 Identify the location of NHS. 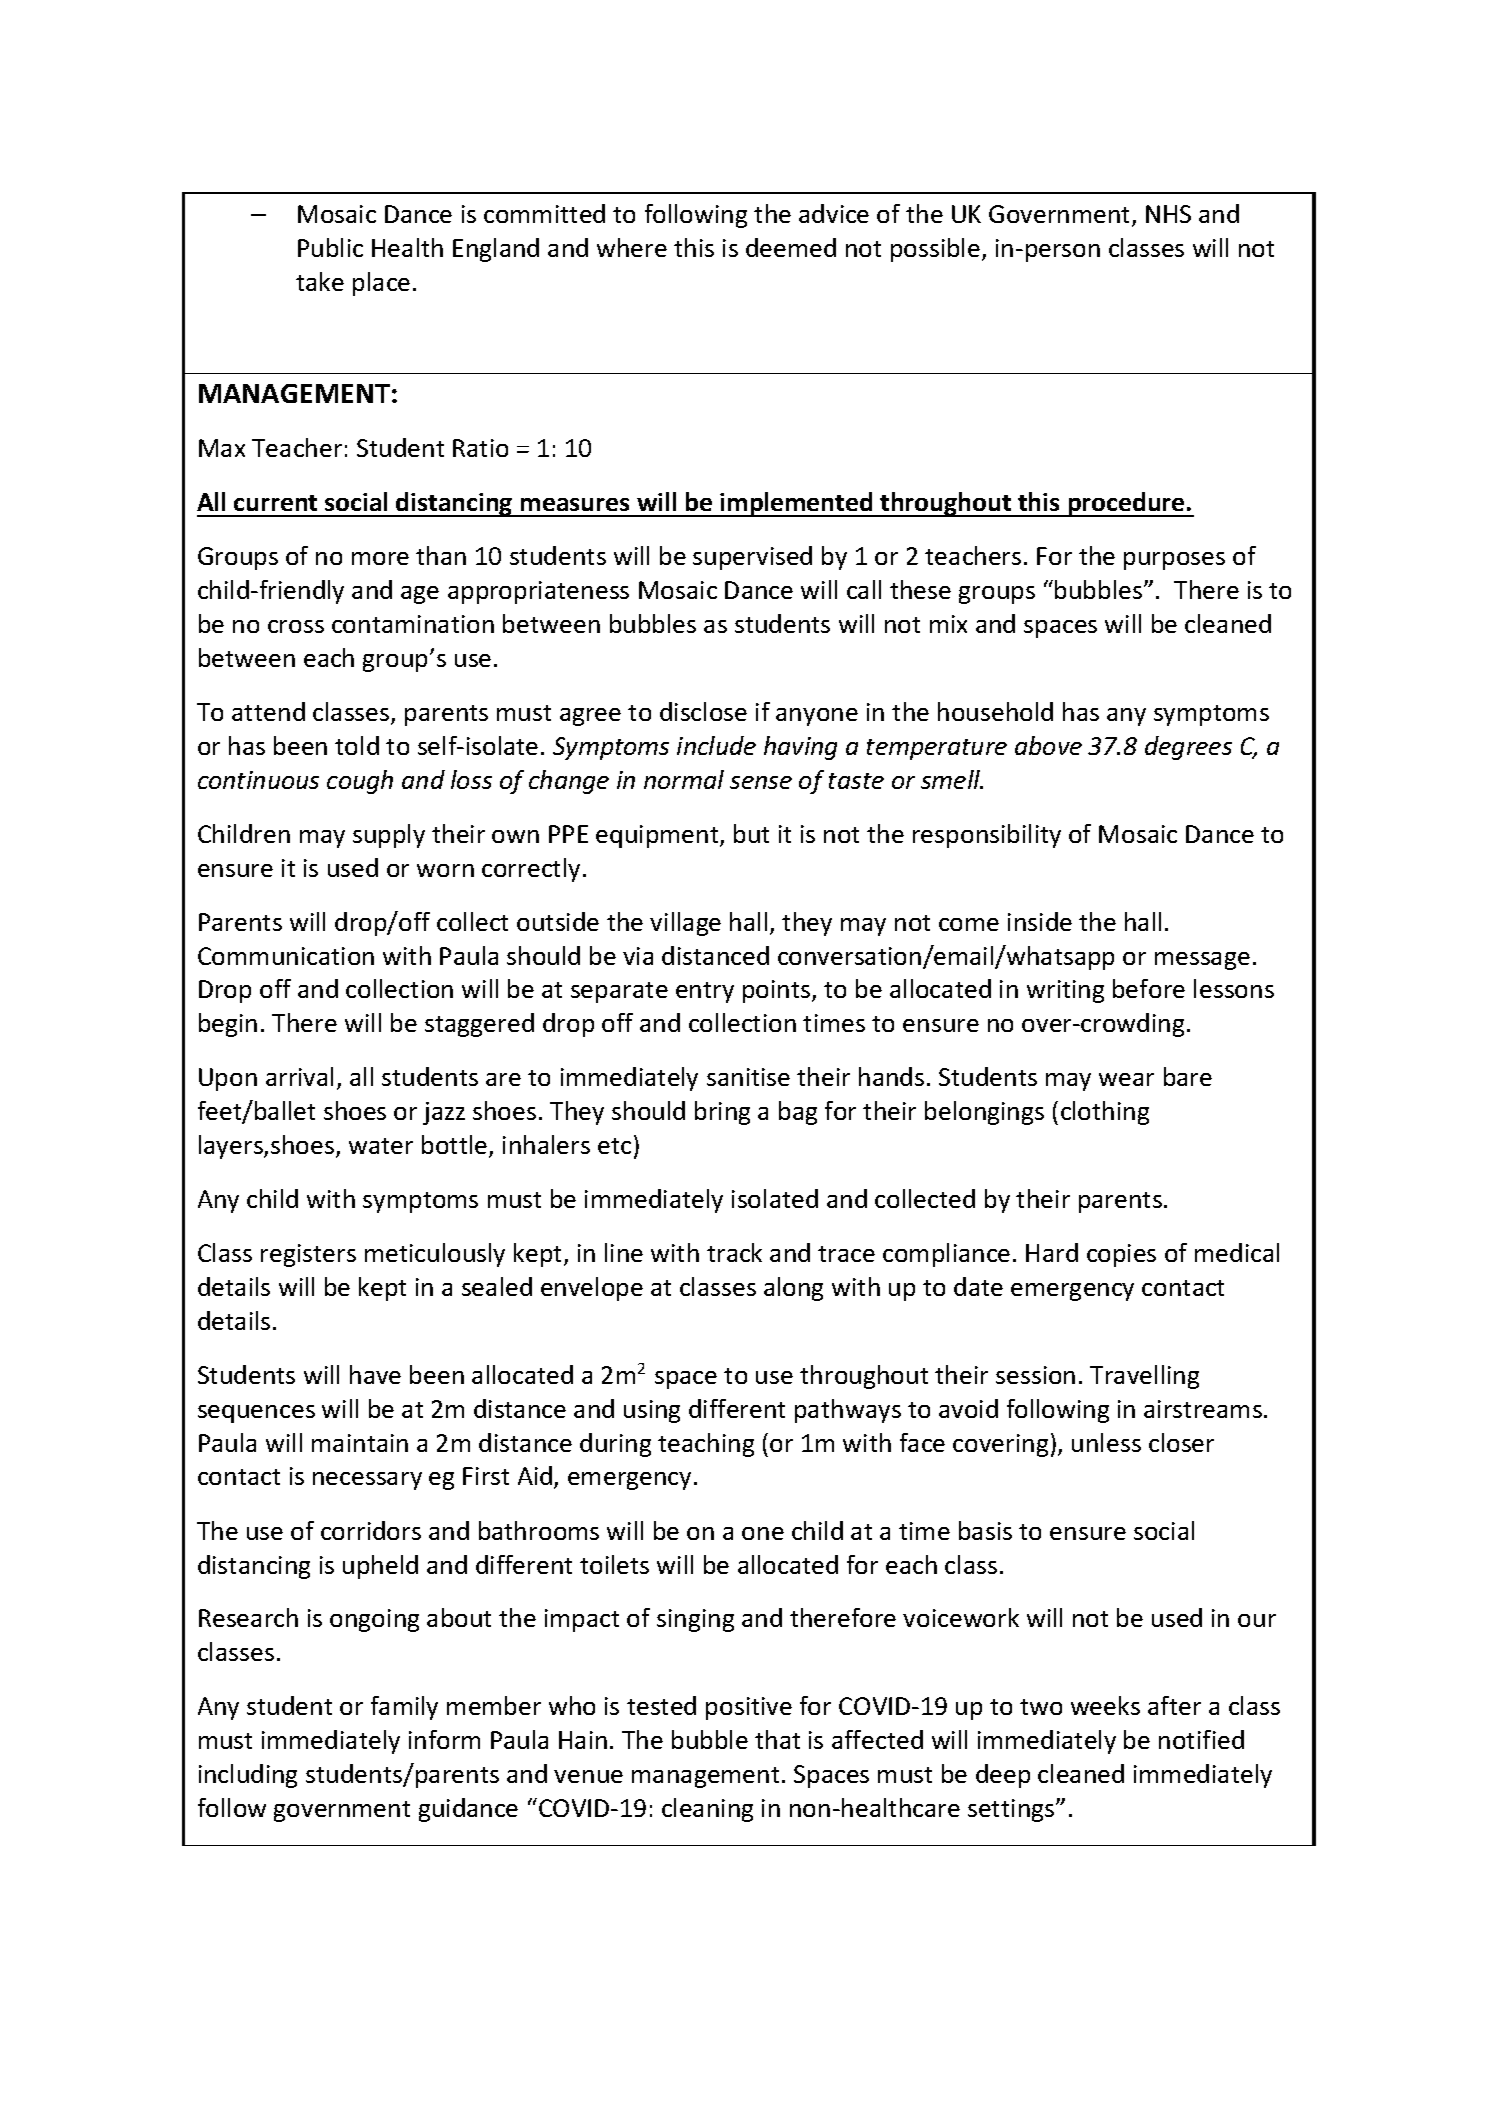
(1168, 214).
